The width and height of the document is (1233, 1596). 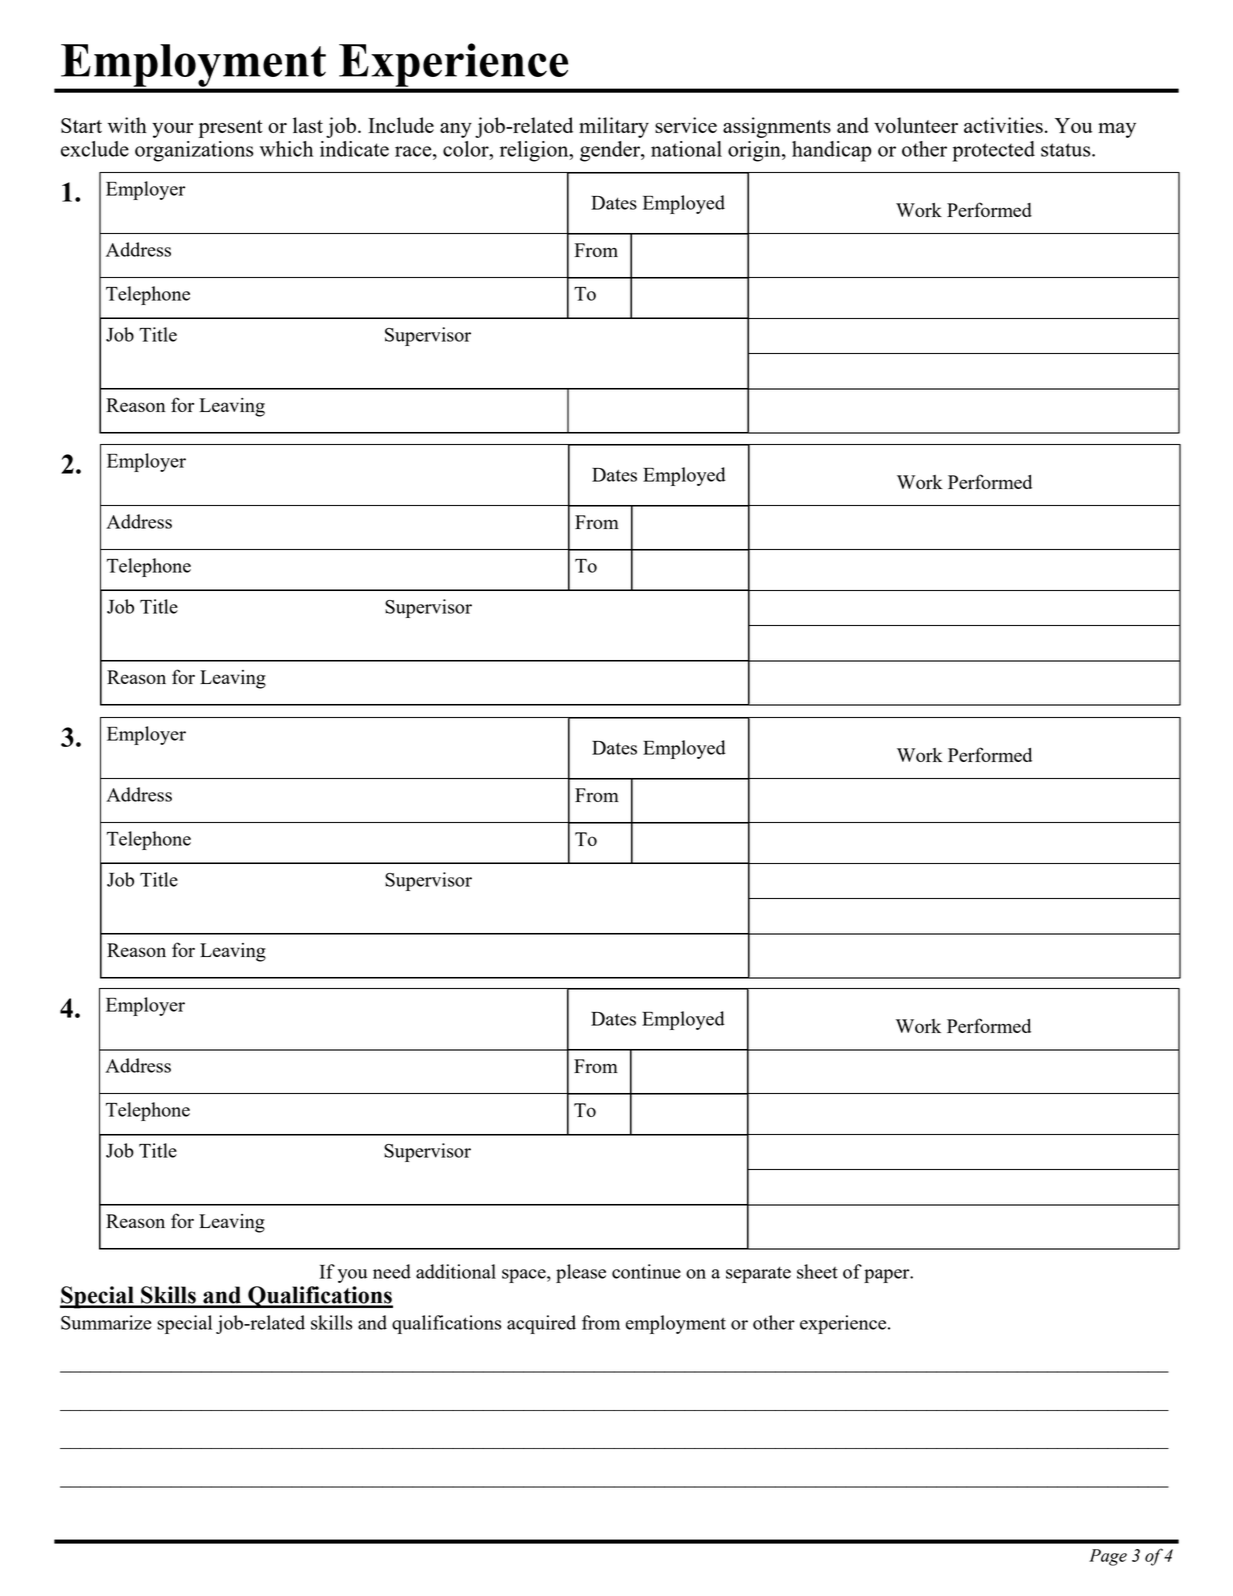 What do you see at coordinates (646, 1271) in the document?
I see `continue` at bounding box center [646, 1271].
